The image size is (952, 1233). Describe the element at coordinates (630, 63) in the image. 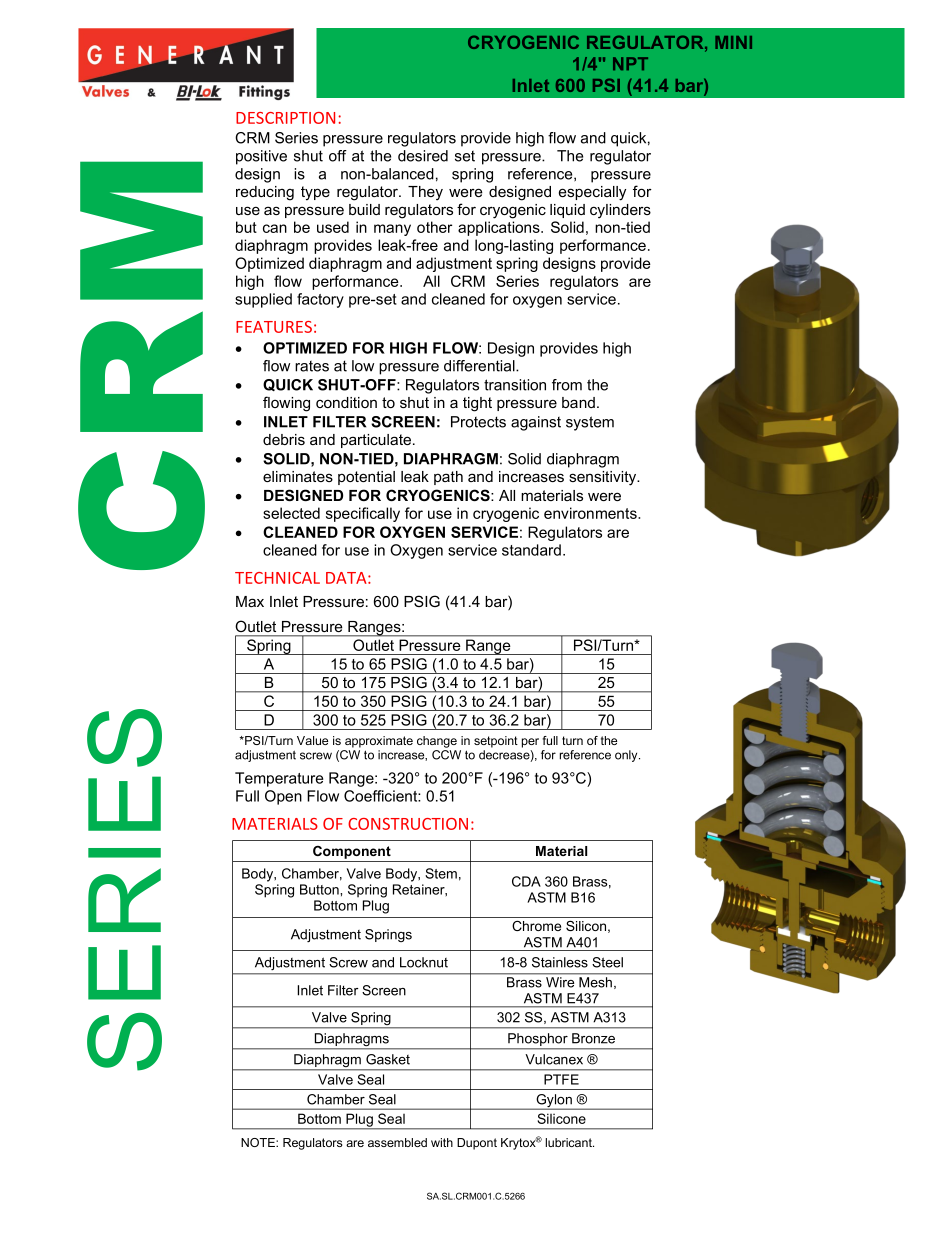

I see `NPT` at that location.
